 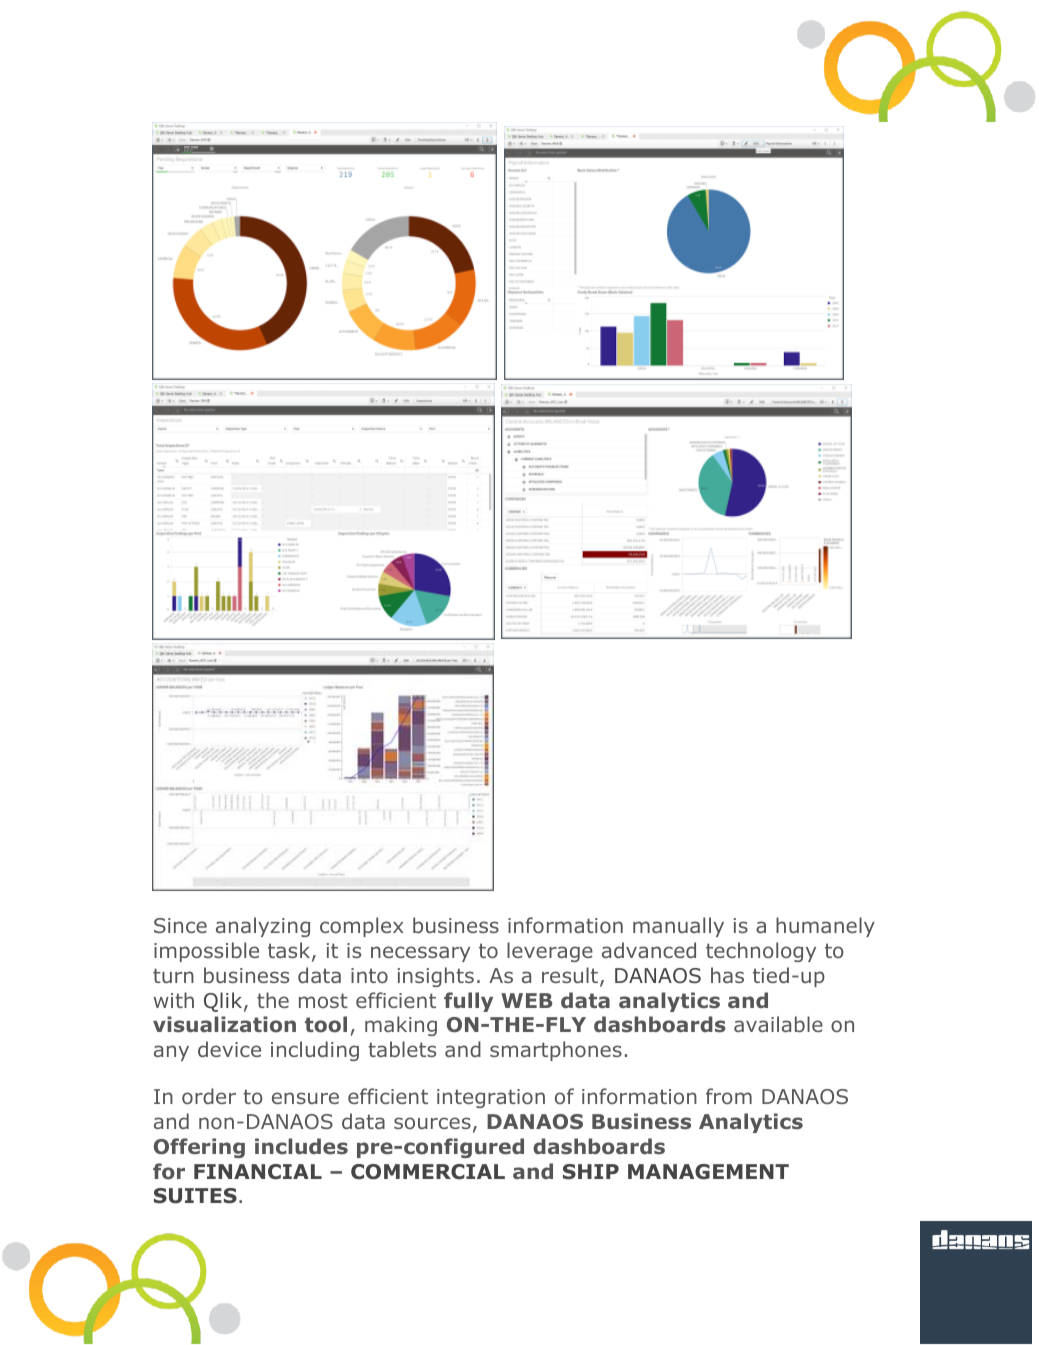 I want to click on leverage, so click(x=550, y=952).
